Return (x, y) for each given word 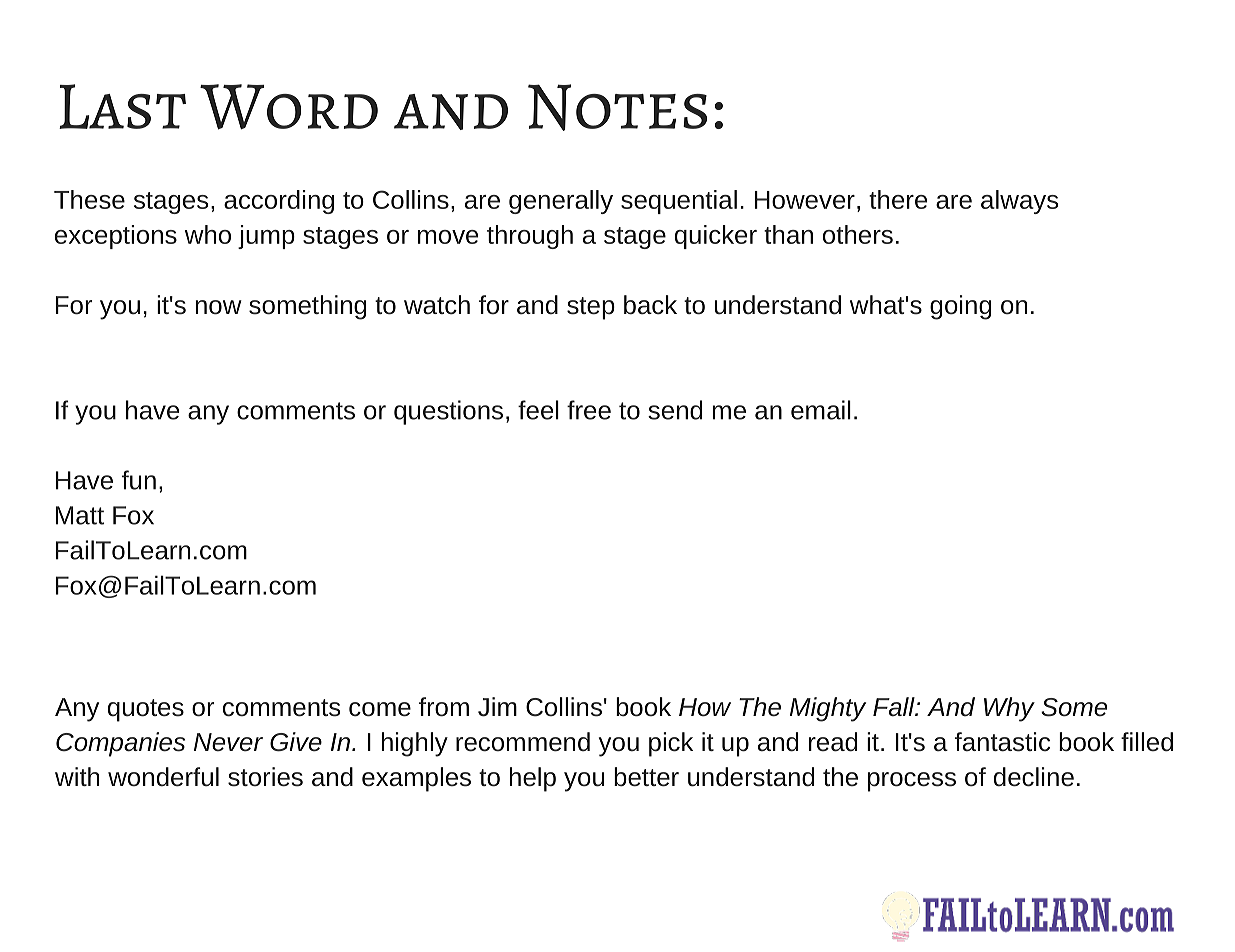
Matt (80, 515)
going (960, 307)
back (650, 305)
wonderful (163, 777)
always (1019, 202)
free (589, 410)
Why (1009, 709)
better (646, 777)
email (821, 410)
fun (139, 480)
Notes (617, 107)
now (218, 307)
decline (1034, 777)
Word (289, 107)
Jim (497, 707)
